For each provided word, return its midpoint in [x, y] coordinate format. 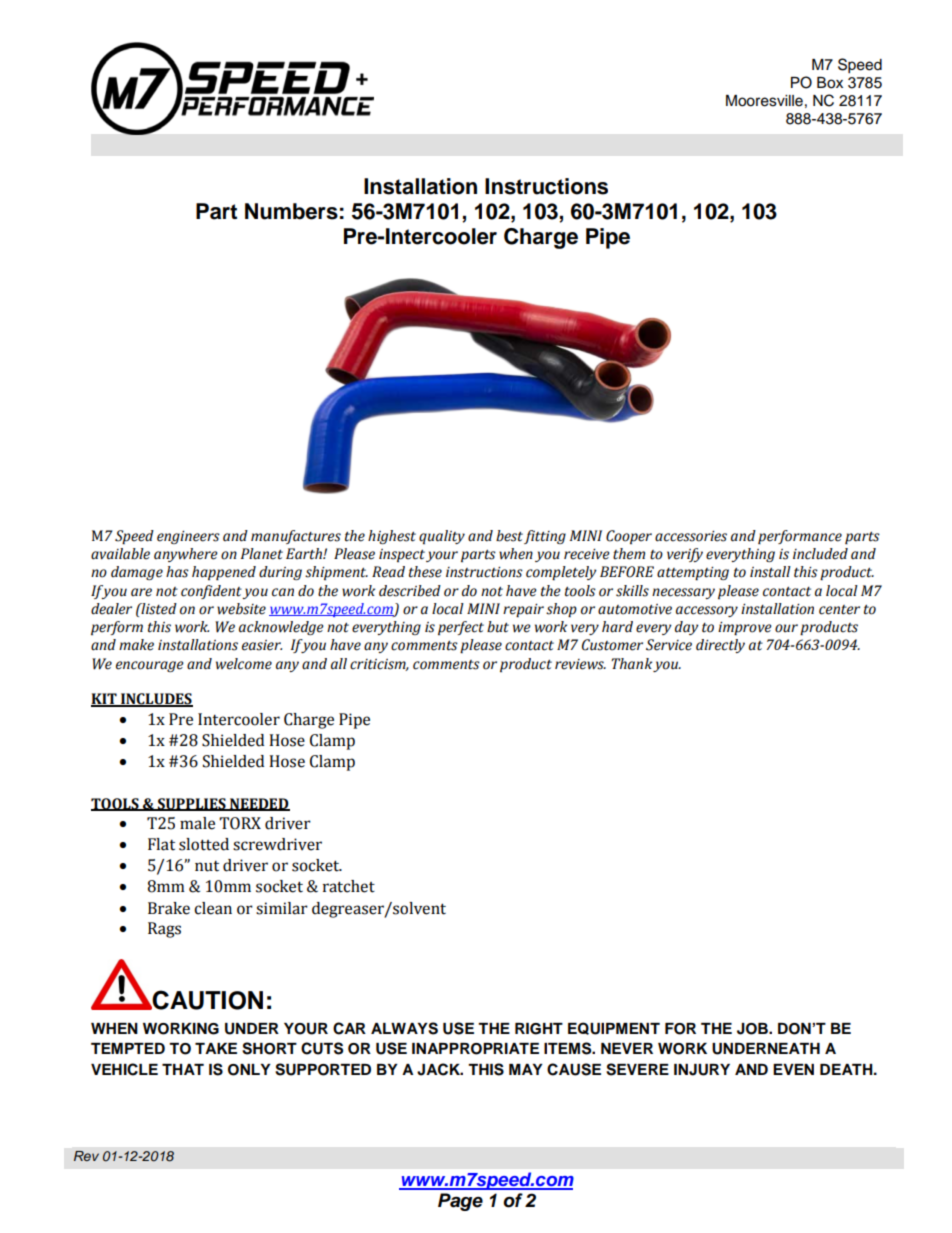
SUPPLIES [192, 804]
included [820, 554]
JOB [753, 1029]
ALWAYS [404, 1028]
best [509, 536]
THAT [183, 1069]
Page [460, 1202]
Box [830, 83]
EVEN [793, 1069]
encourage [150, 666]
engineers [188, 537]
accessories [691, 536]
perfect [461, 628]
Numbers [291, 211]
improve [745, 628]
